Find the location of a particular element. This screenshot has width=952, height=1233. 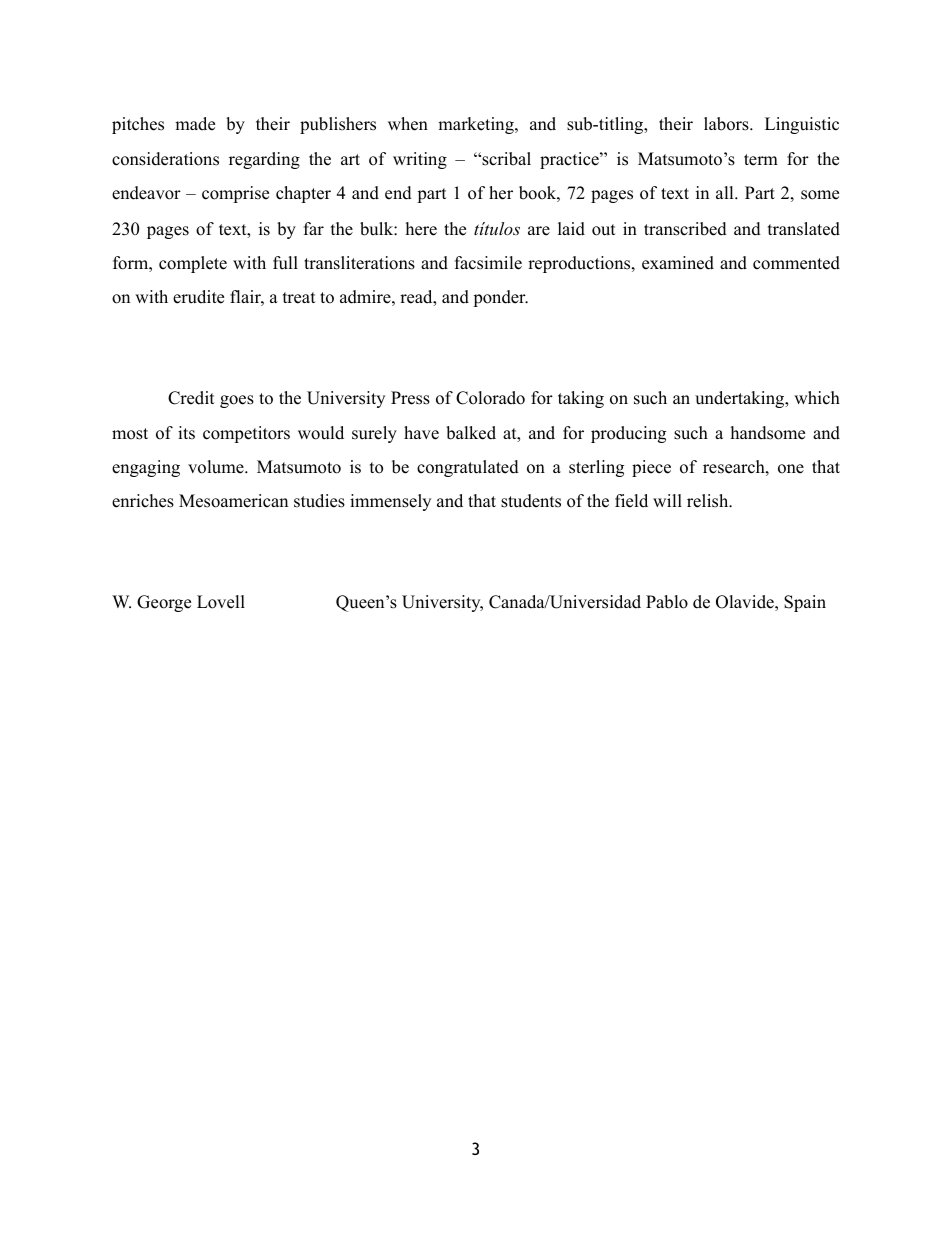

one is located at coordinates (791, 469).
